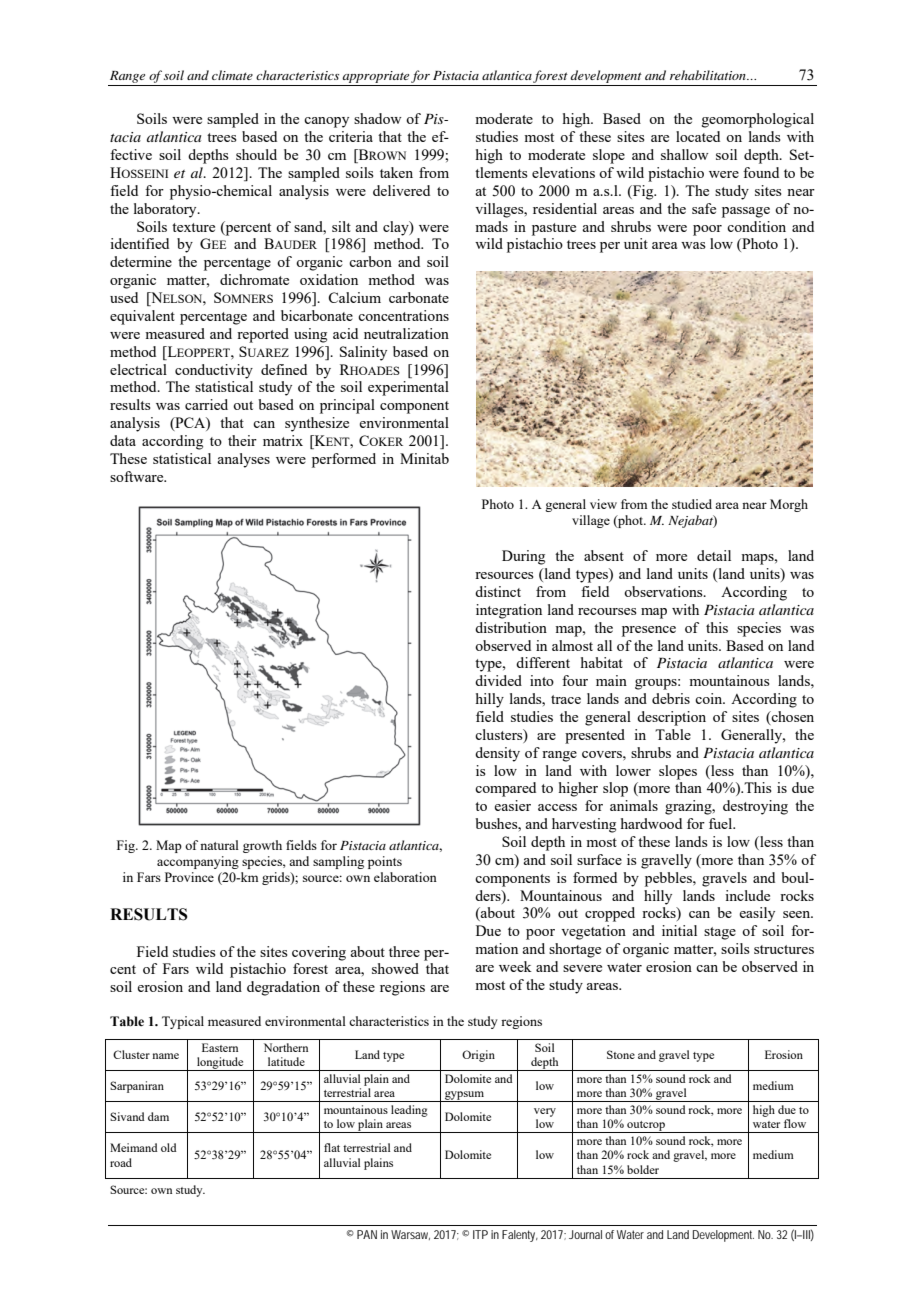 Image resolution: width=924 pixels, height=1308 pixels. I want to click on shadow, so click(378, 118).
